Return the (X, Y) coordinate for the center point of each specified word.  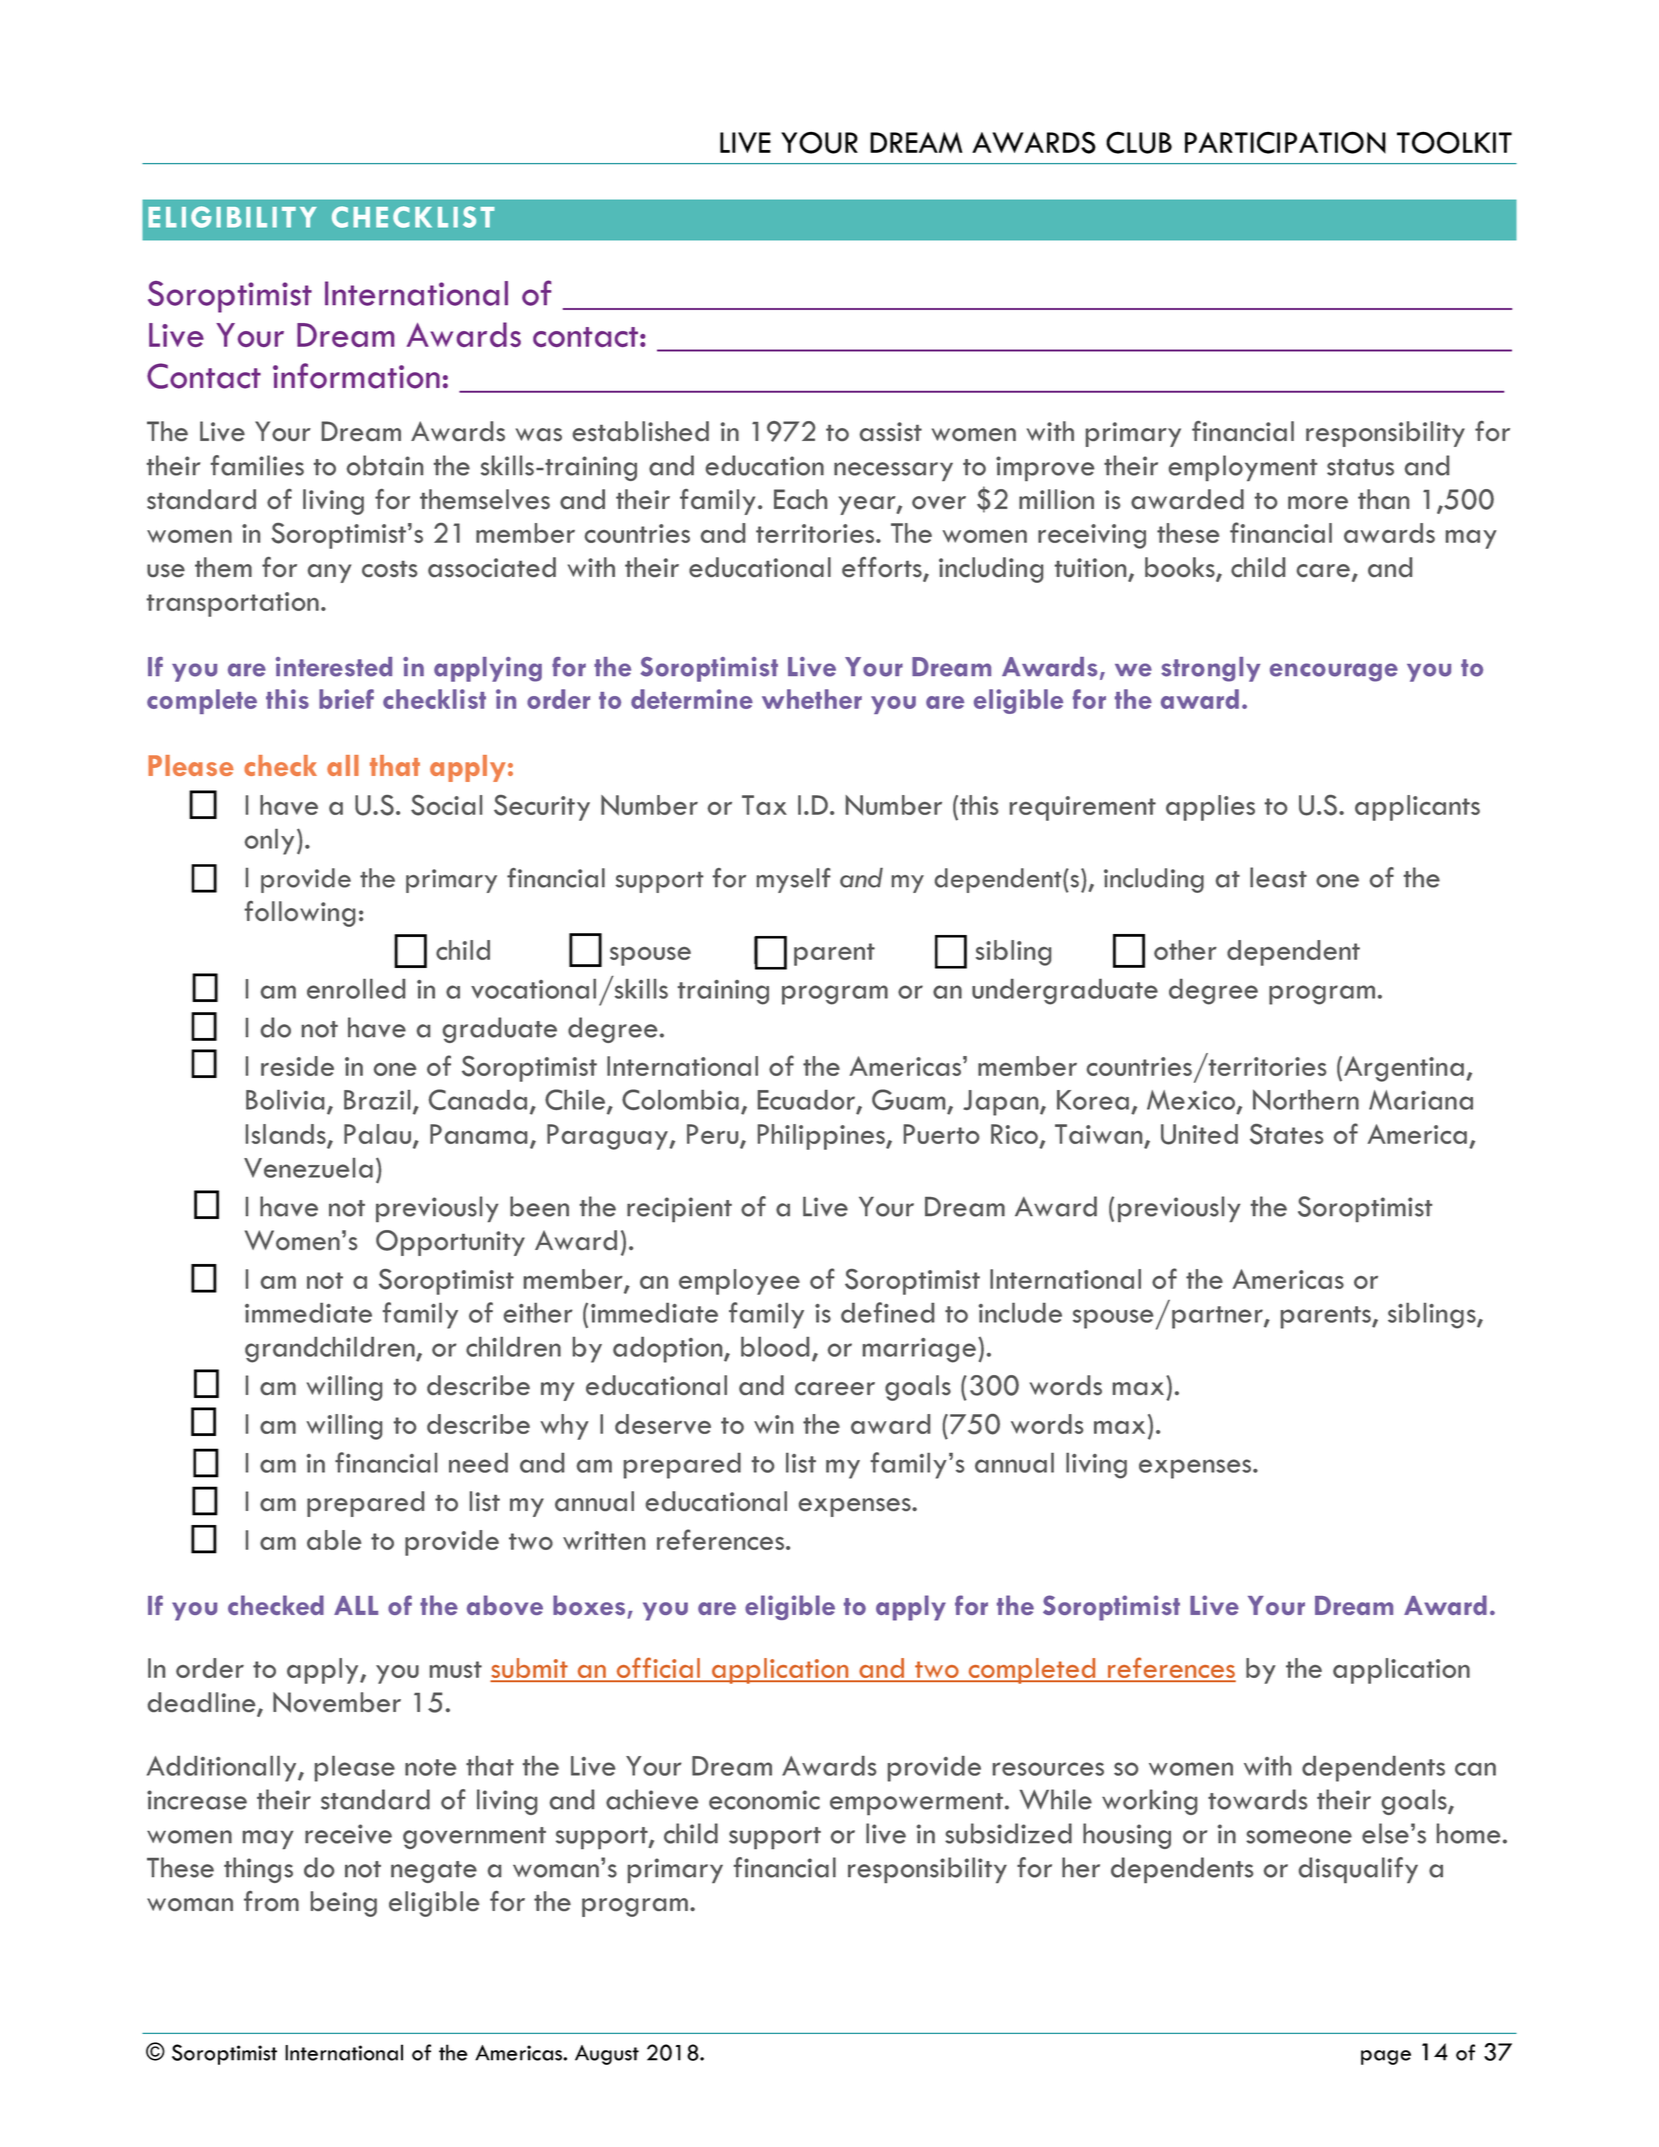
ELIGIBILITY (232, 217)
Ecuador (808, 1101)
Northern (1306, 1099)
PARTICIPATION (1285, 142)
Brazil (377, 1100)
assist (891, 431)
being (344, 1904)
